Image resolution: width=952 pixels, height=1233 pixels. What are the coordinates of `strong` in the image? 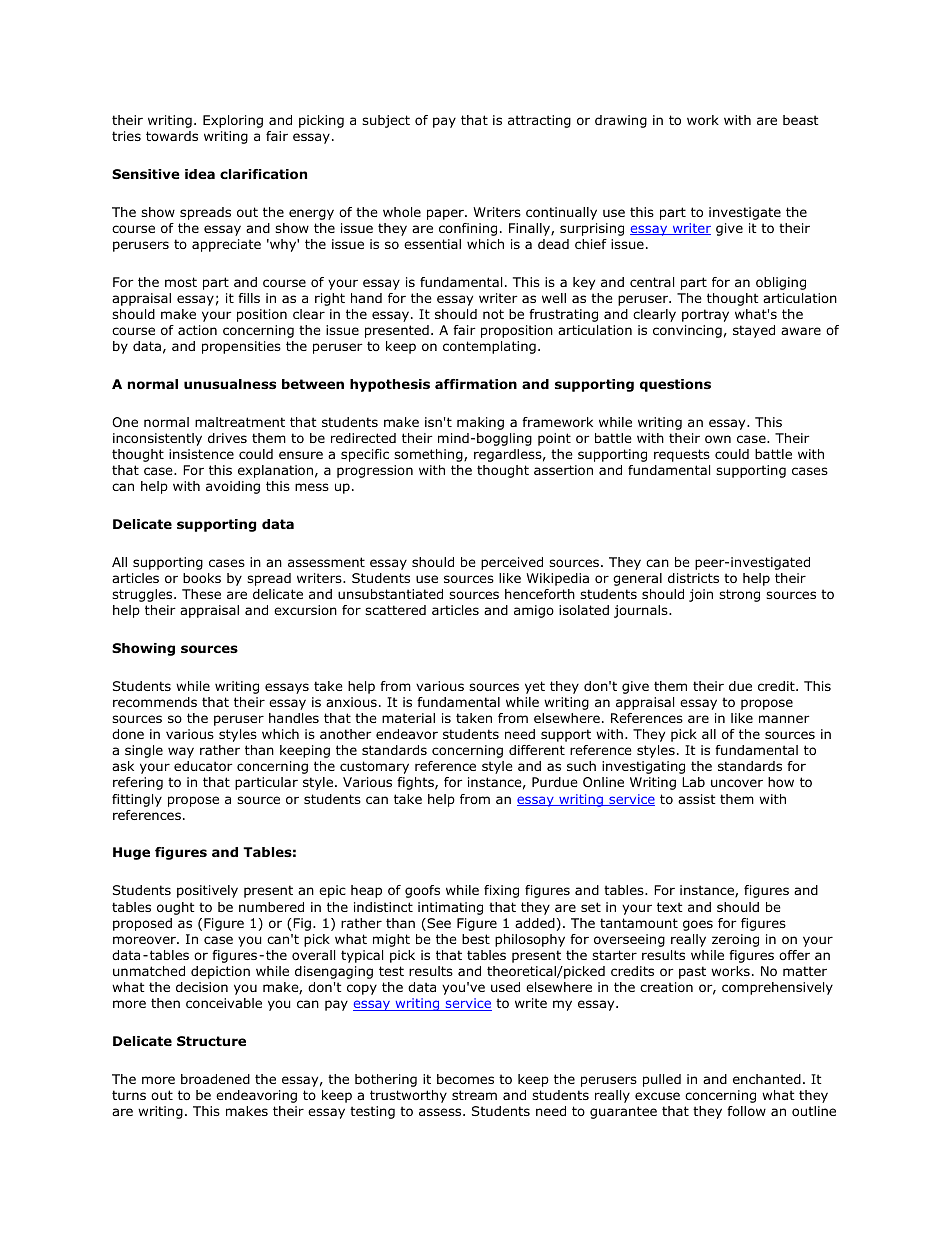 It's located at (739, 595).
